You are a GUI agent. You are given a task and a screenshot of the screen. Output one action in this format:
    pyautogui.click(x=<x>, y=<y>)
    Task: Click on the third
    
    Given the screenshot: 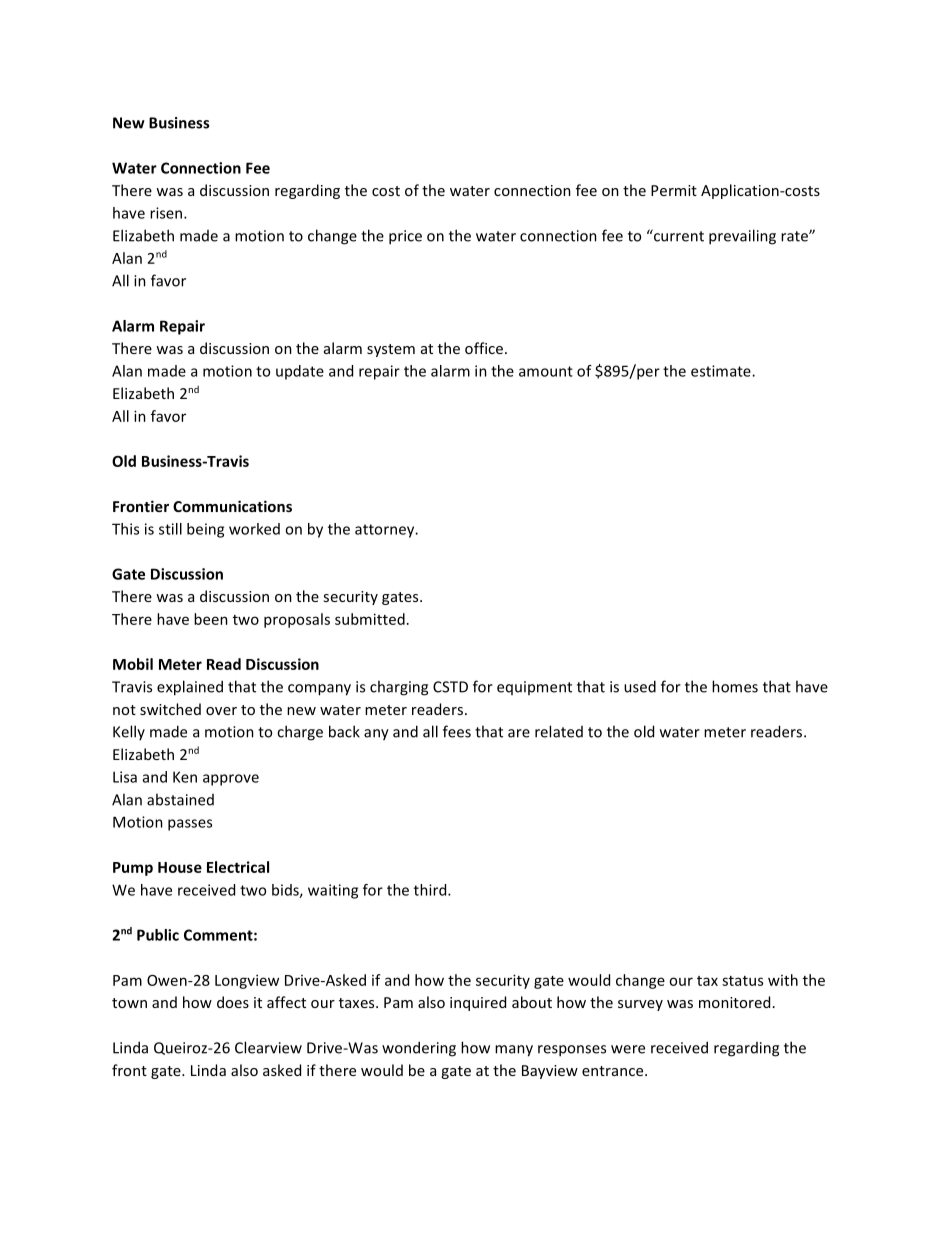 What is the action you would take?
    pyautogui.click(x=431, y=890)
